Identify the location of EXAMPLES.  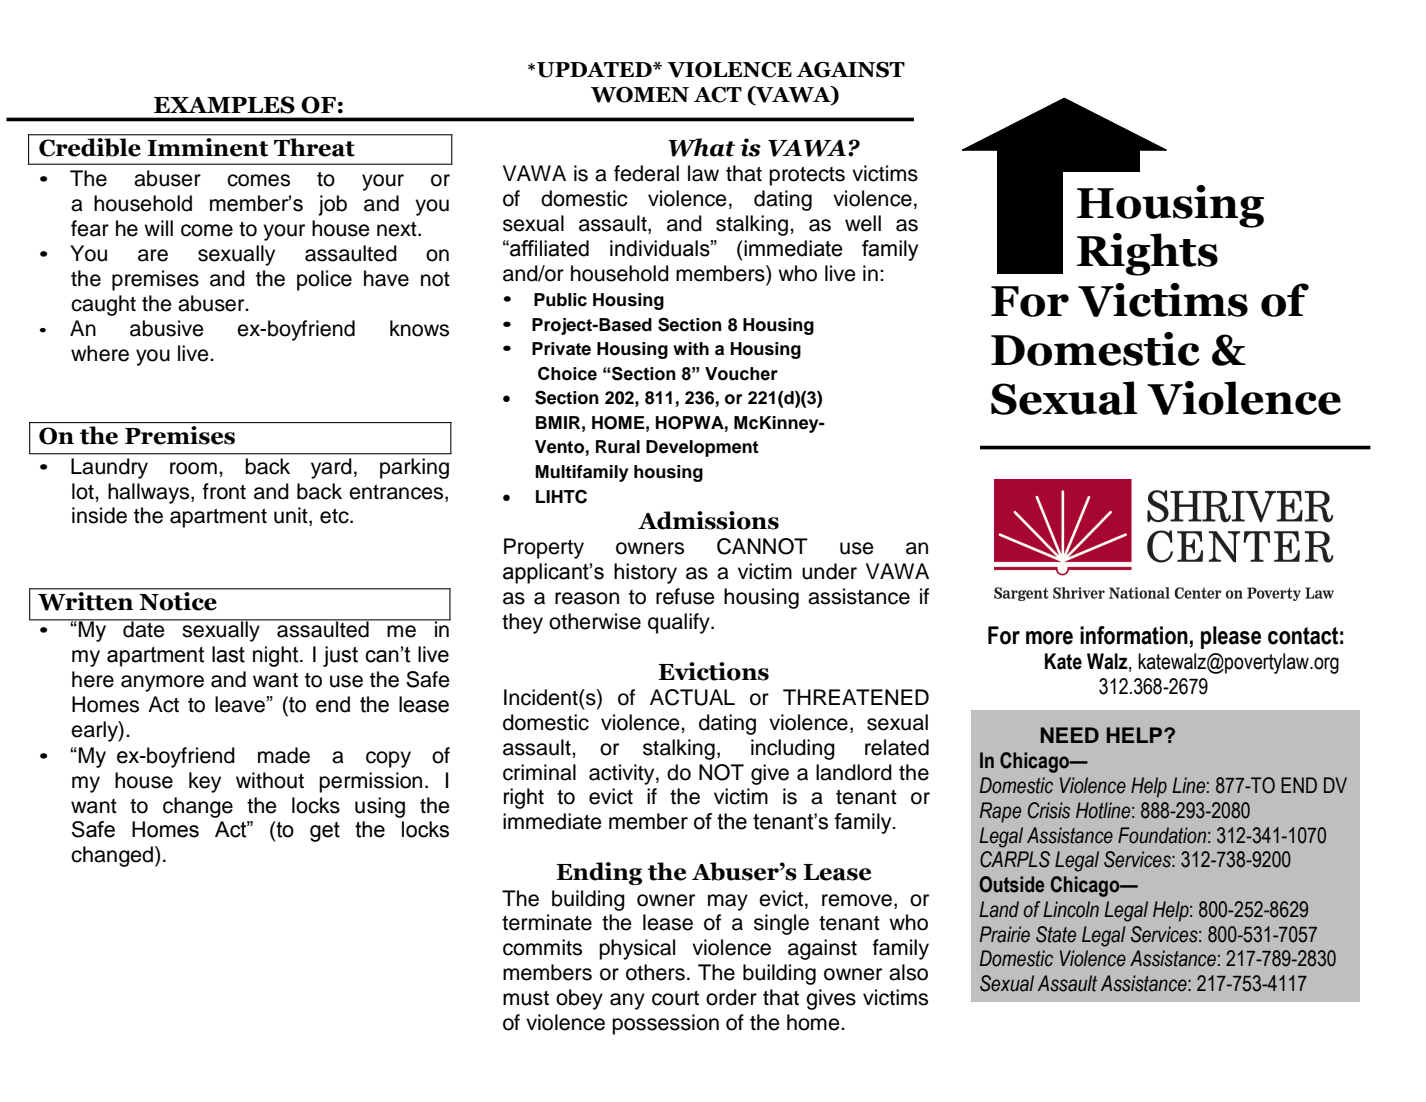
(224, 105).
